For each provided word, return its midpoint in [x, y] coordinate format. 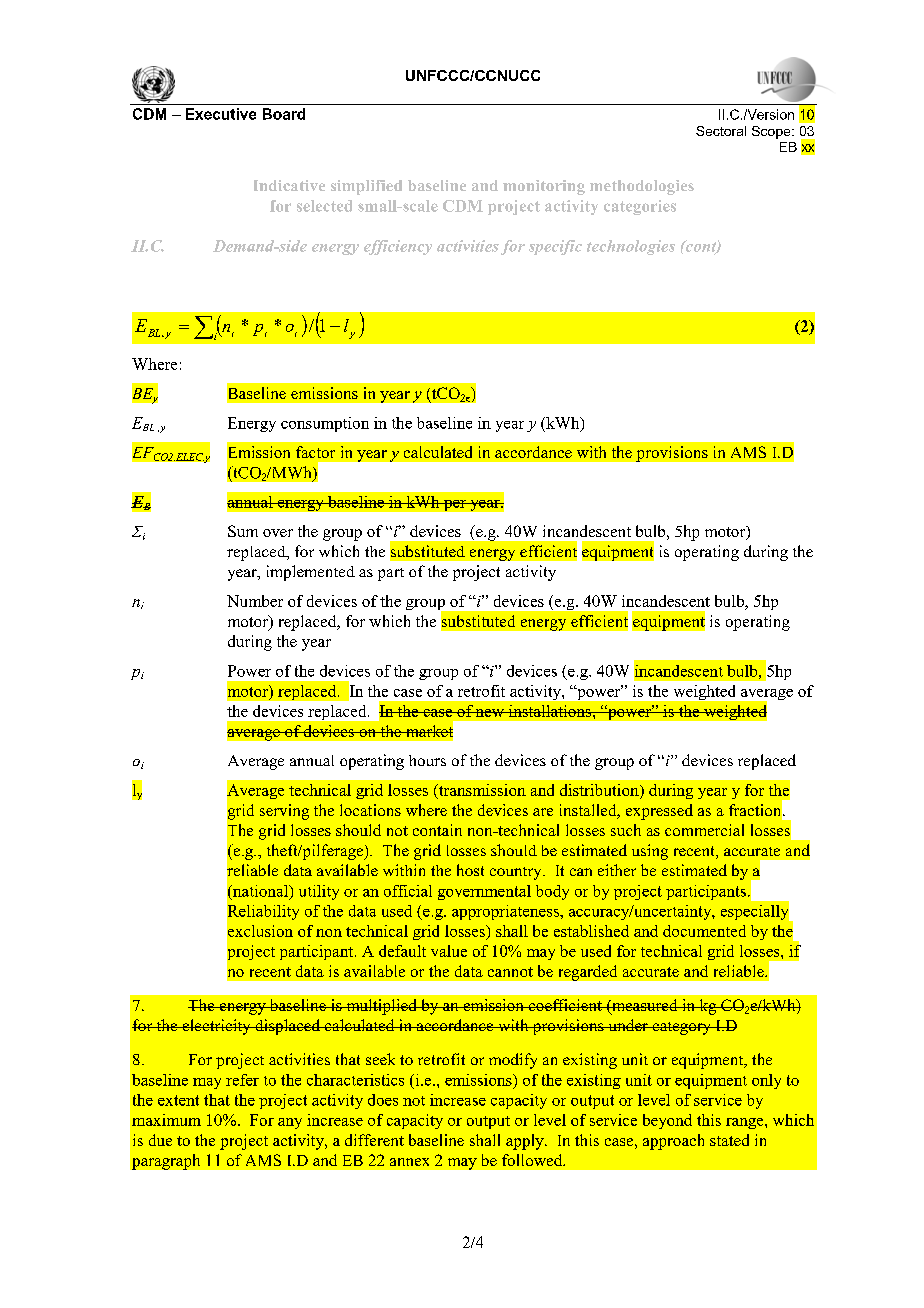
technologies [631, 247]
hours [427, 760]
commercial [704, 830]
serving [284, 812]
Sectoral [721, 131]
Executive [221, 114]
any [290, 1123]
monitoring [544, 187]
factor [315, 452]
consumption [325, 424]
